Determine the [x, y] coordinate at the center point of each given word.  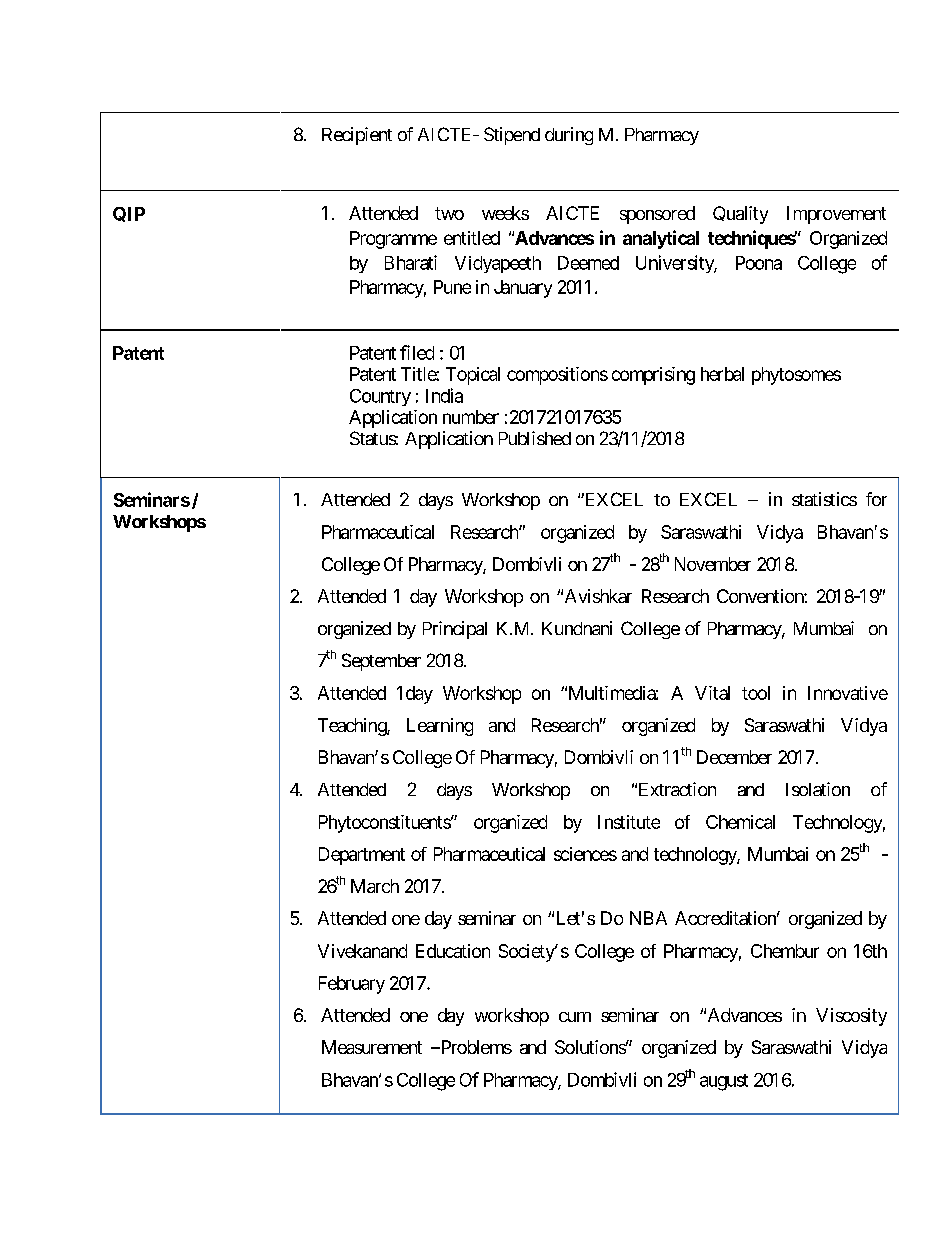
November [713, 564]
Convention [761, 596]
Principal [455, 630]
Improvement [836, 215]
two [449, 213]
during [569, 136]
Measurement [372, 1047]
